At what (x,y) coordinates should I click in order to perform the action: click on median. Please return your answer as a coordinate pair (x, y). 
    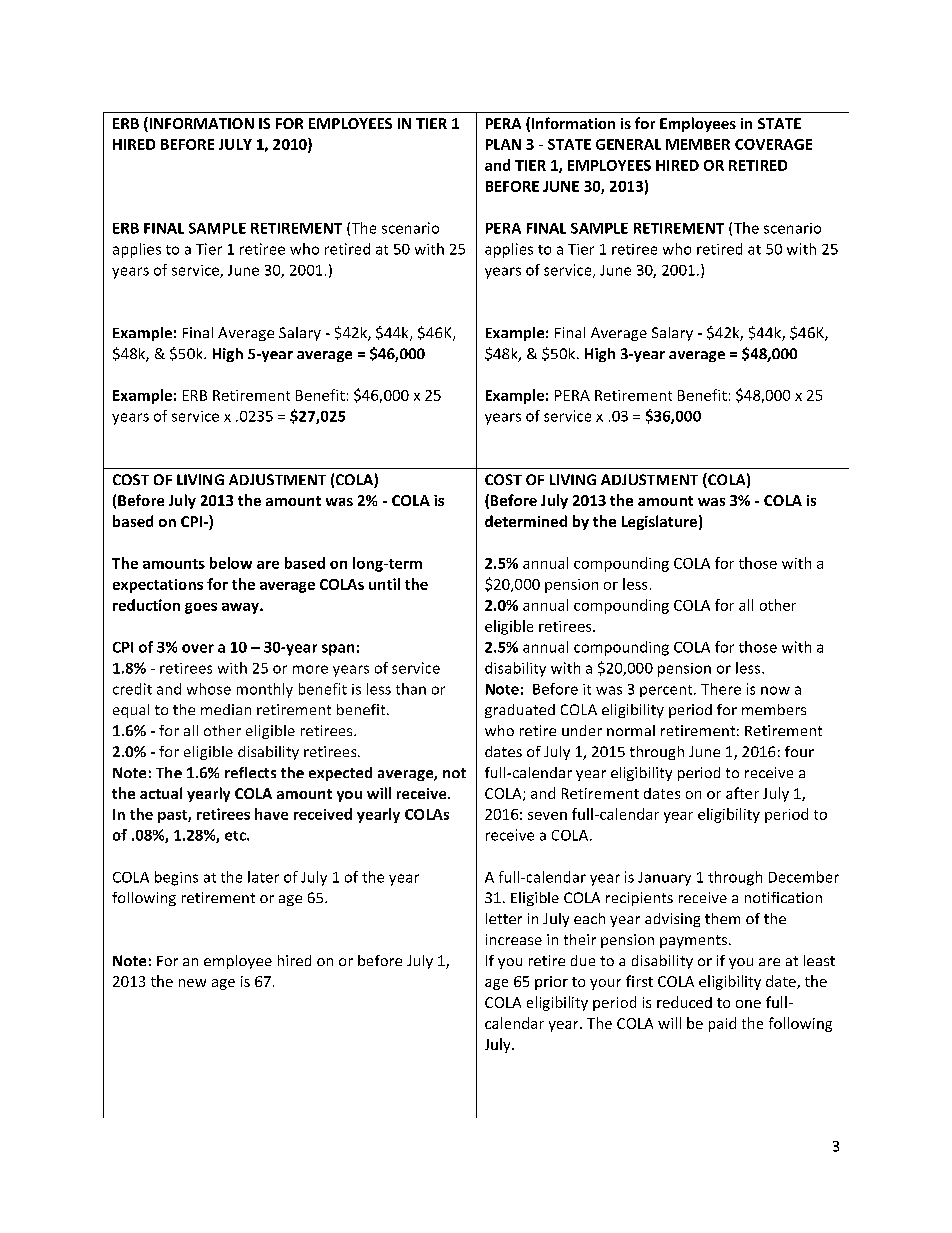
    Looking at the image, I should click on (226, 709).
